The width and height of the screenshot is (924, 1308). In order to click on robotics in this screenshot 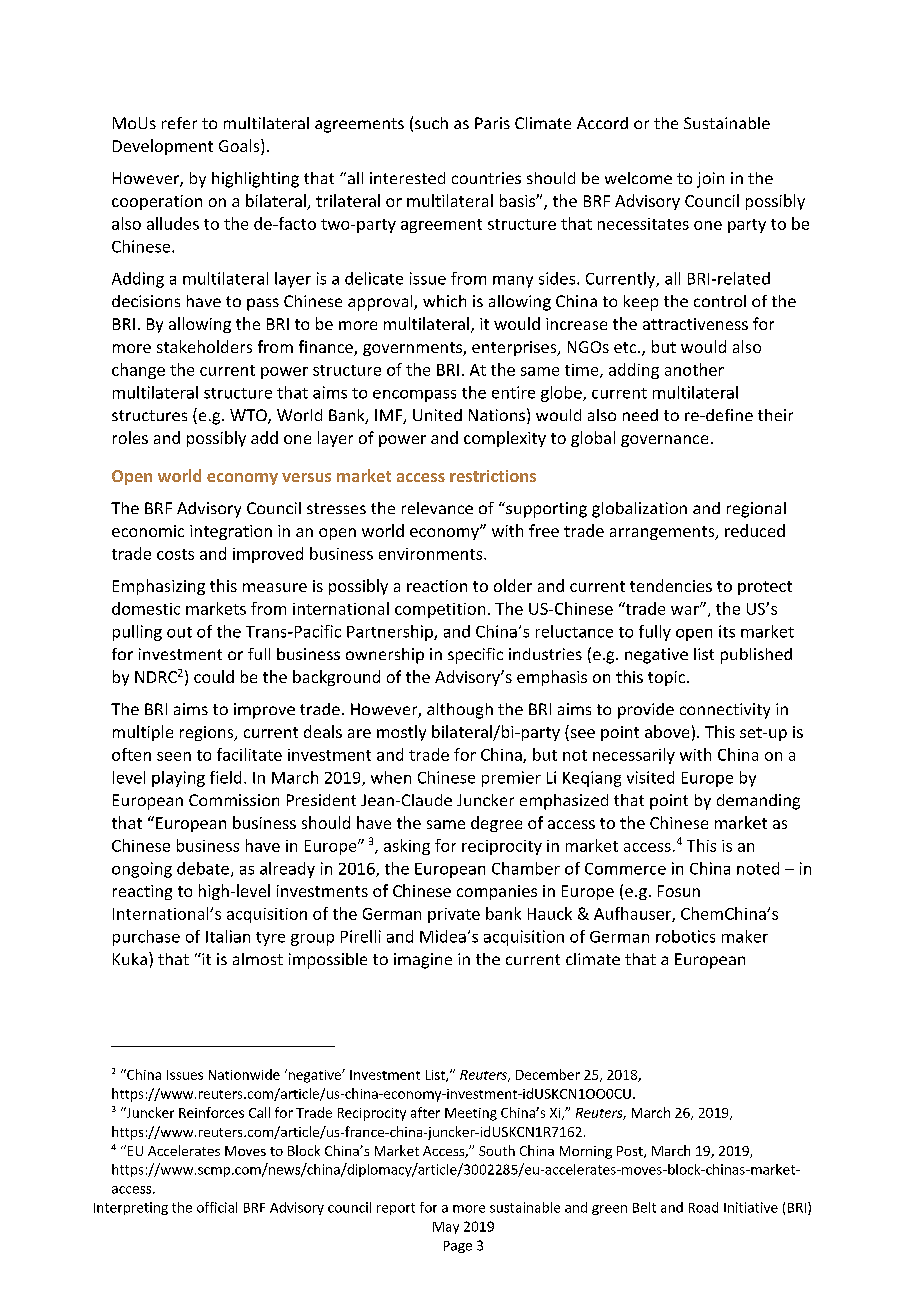, I will do `click(685, 936)`.
